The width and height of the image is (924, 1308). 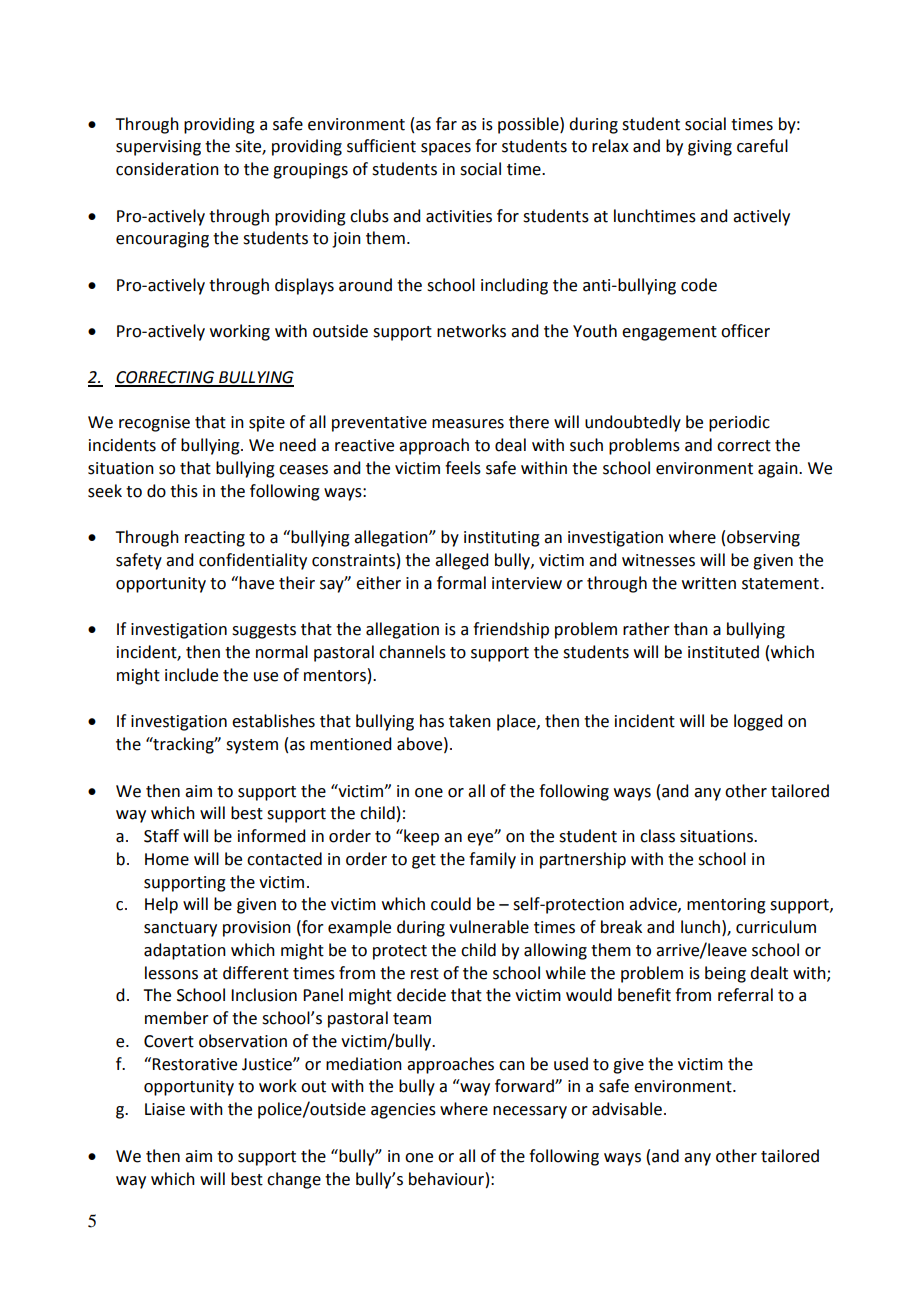 What do you see at coordinates (446, 149) in the image?
I see `spaces` at bounding box center [446, 149].
